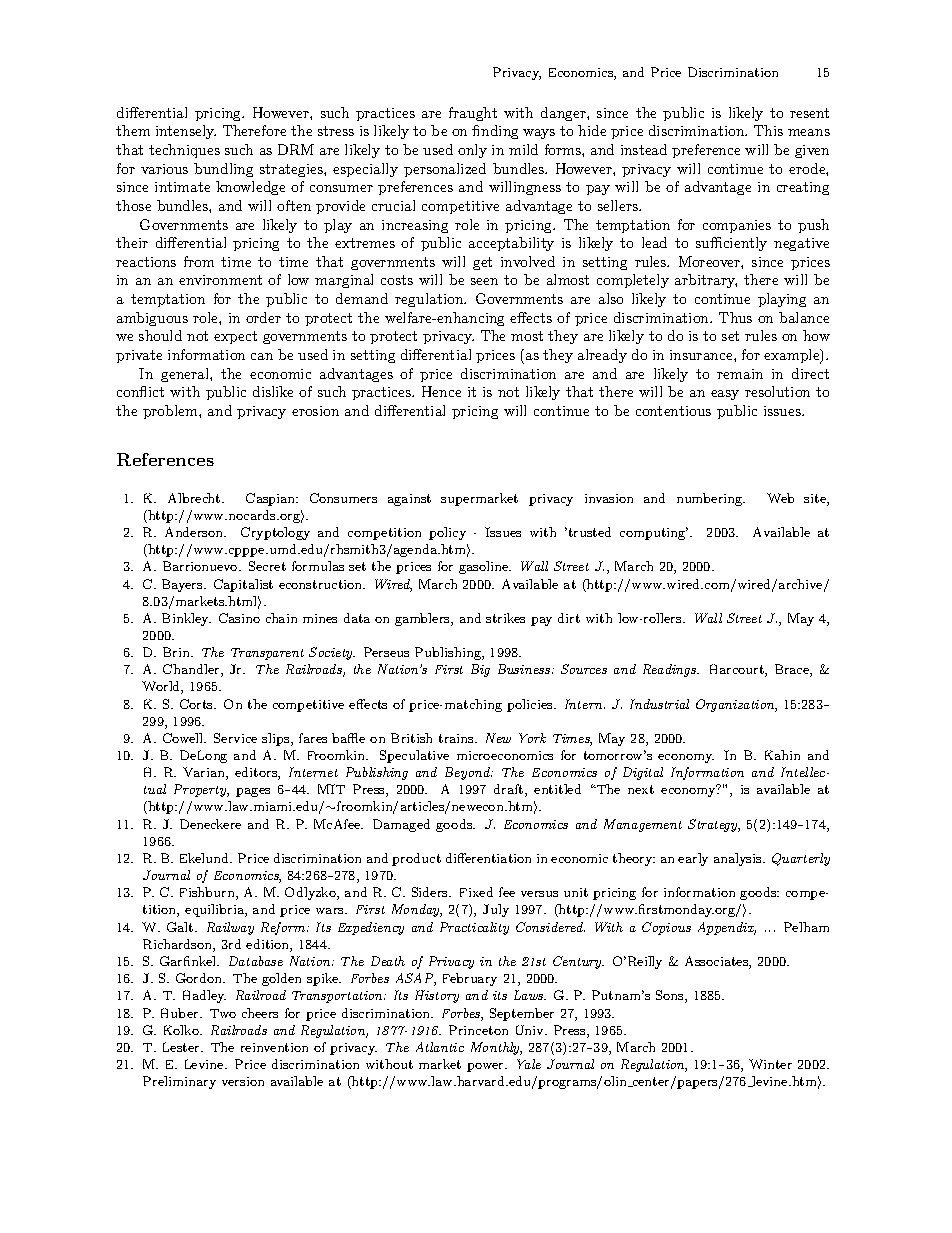 This screenshot has height=1233, width=952. I want to click on differentiation, so click(488, 858).
